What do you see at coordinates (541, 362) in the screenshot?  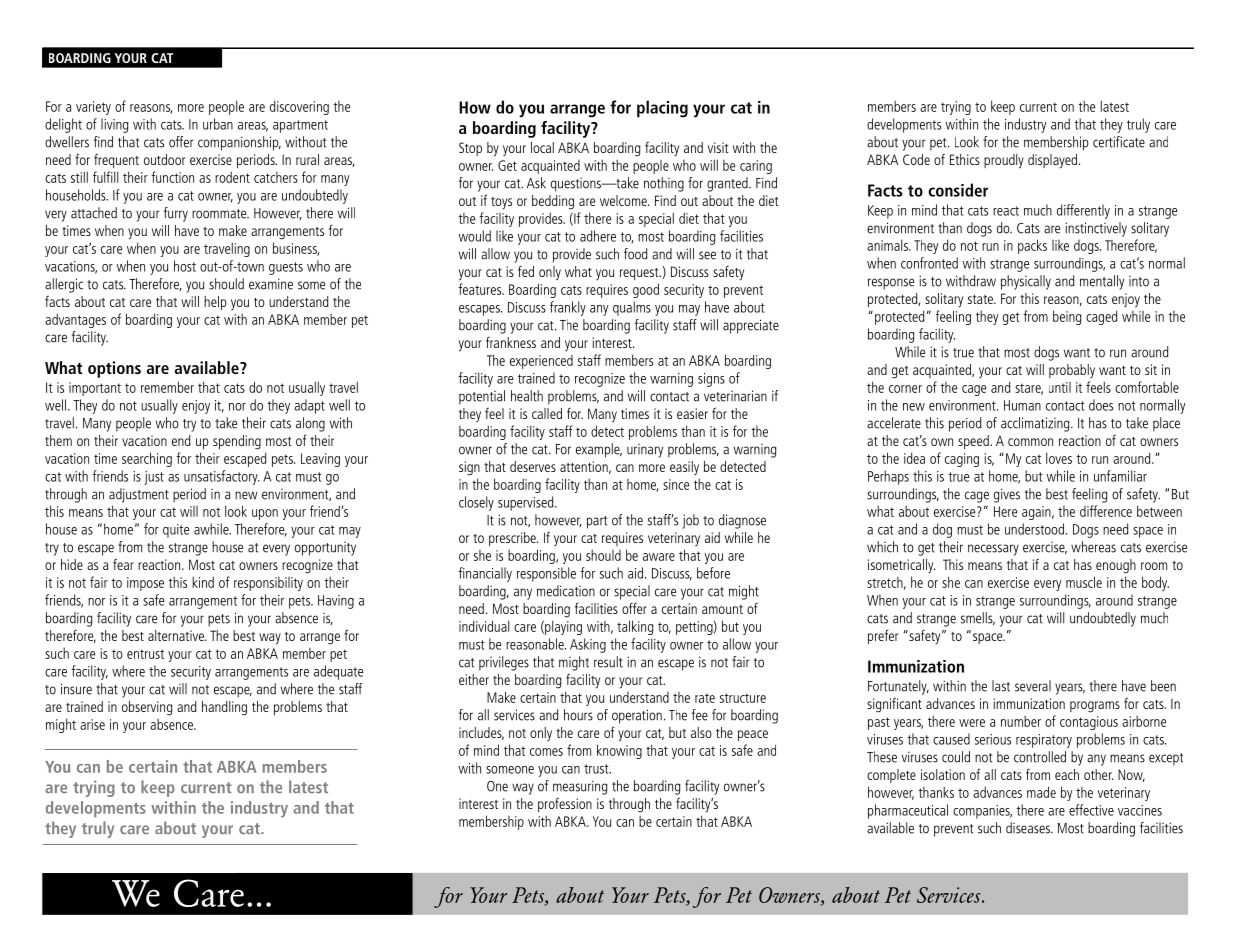 I see `experienced` at bounding box center [541, 362].
